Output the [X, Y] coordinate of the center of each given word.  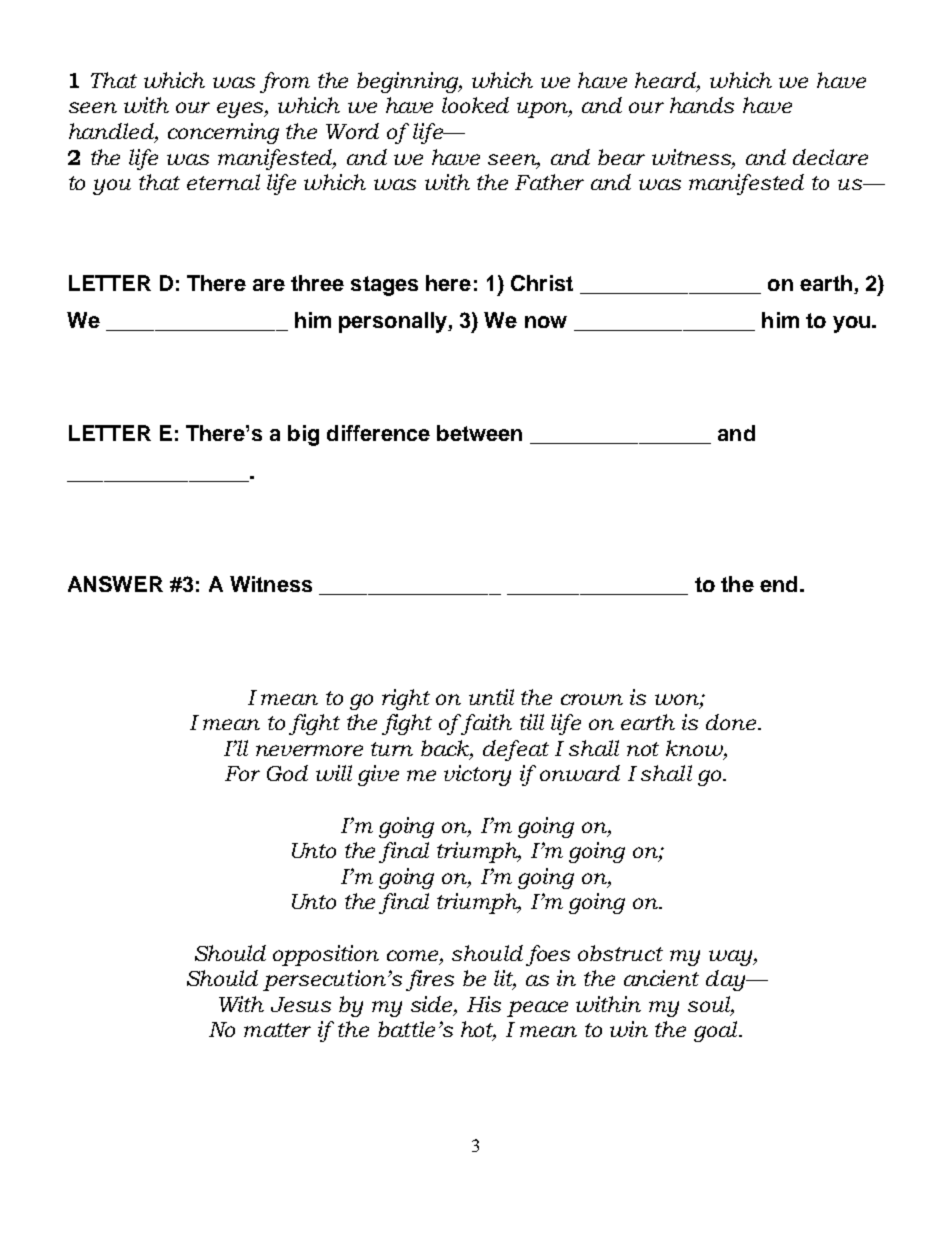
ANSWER [115, 584]
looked [475, 105]
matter [277, 1030]
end [778, 584]
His [484, 1004]
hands [702, 105]
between [479, 433]
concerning [223, 133]
